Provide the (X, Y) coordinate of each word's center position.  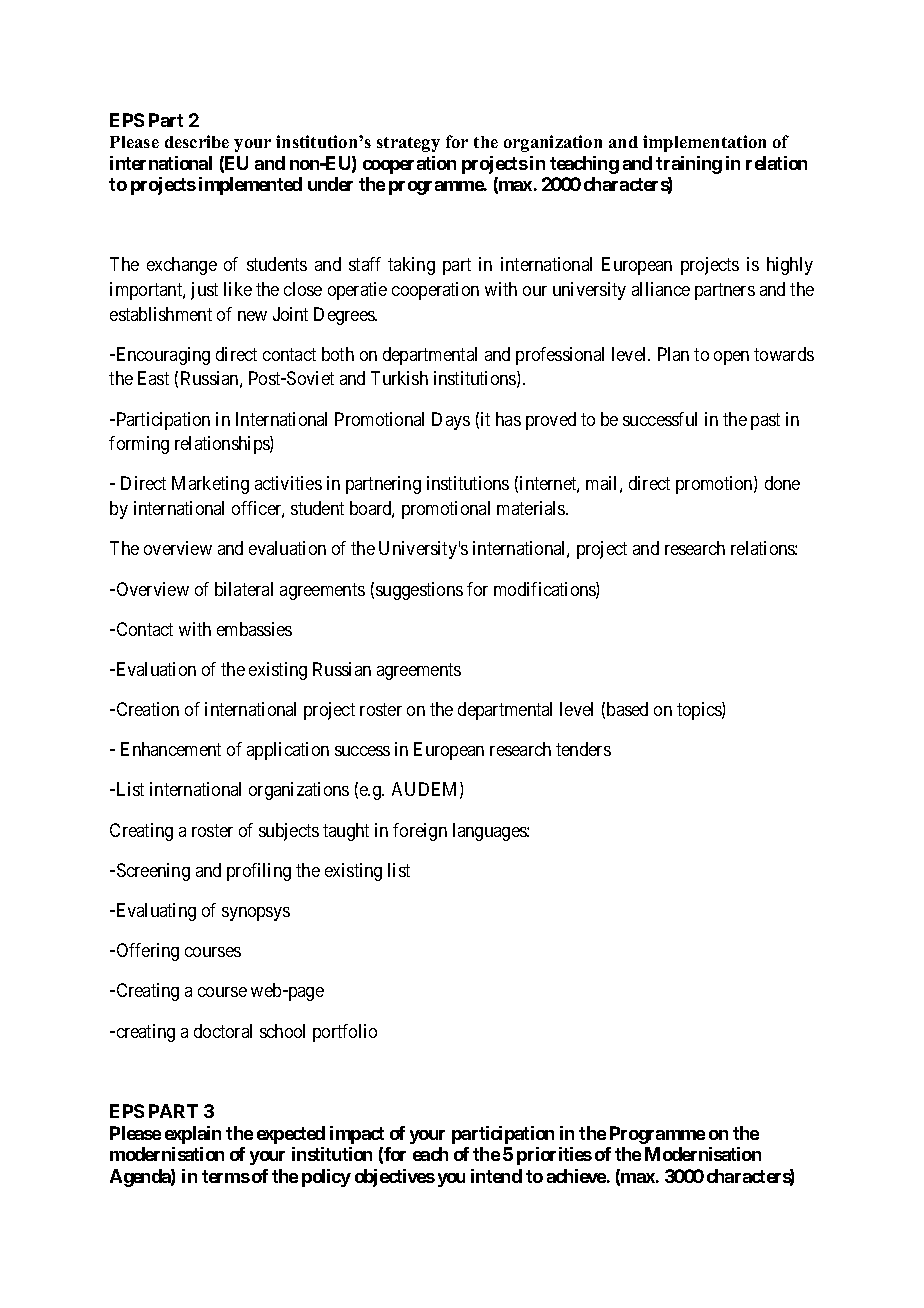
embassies (254, 629)
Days (451, 421)
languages (490, 832)
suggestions (419, 591)
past (765, 421)
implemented (250, 186)
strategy (408, 144)
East (153, 378)
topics (700, 711)
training (689, 165)
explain (193, 1135)
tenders (583, 749)
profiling (259, 872)
